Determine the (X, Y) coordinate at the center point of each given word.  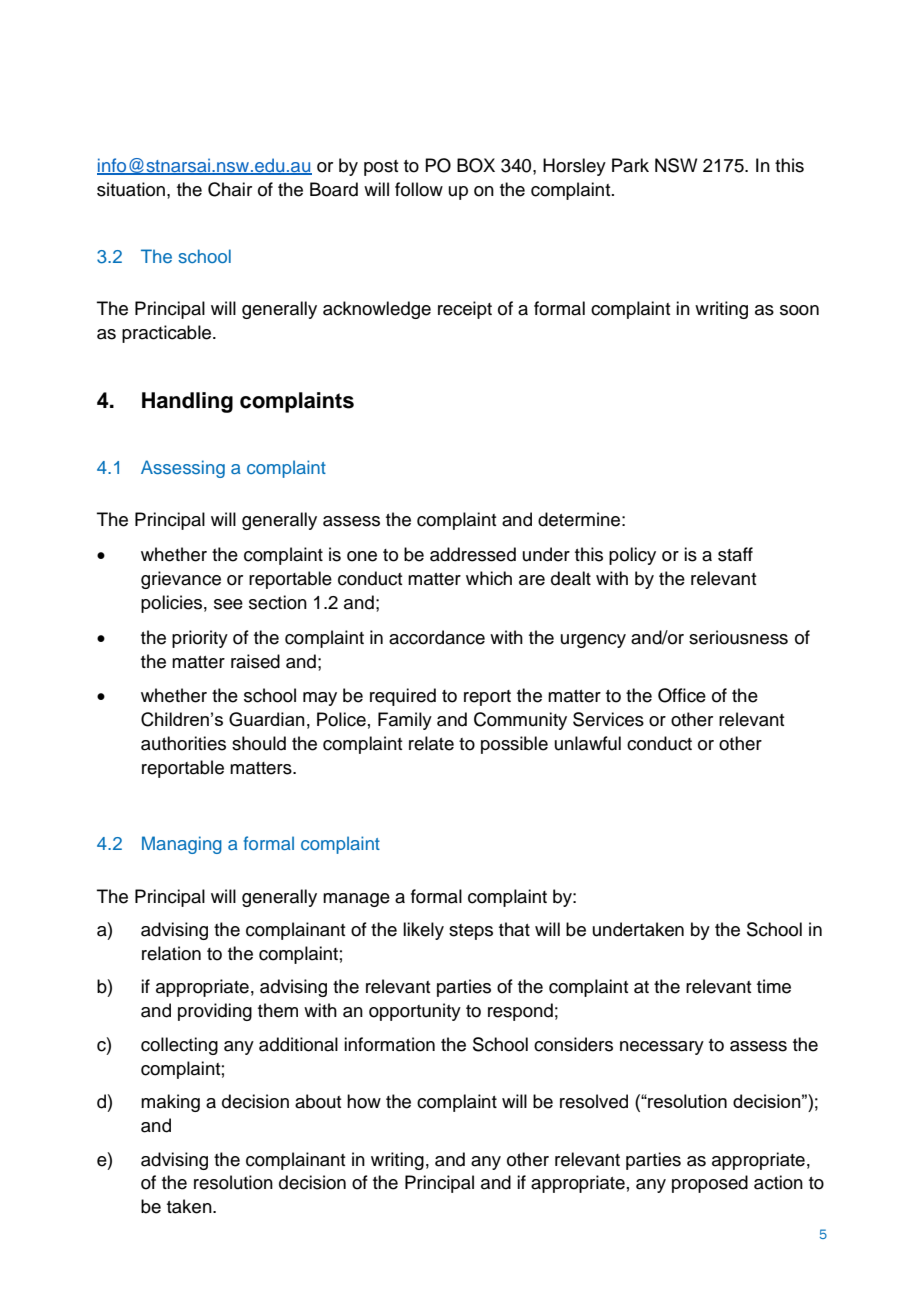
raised (255, 661)
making (170, 1103)
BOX (476, 165)
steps (471, 932)
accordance (437, 637)
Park (630, 165)
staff (735, 554)
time (774, 986)
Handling (187, 402)
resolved (594, 1101)
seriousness (738, 637)
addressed (473, 554)
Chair (230, 189)
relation (171, 953)
